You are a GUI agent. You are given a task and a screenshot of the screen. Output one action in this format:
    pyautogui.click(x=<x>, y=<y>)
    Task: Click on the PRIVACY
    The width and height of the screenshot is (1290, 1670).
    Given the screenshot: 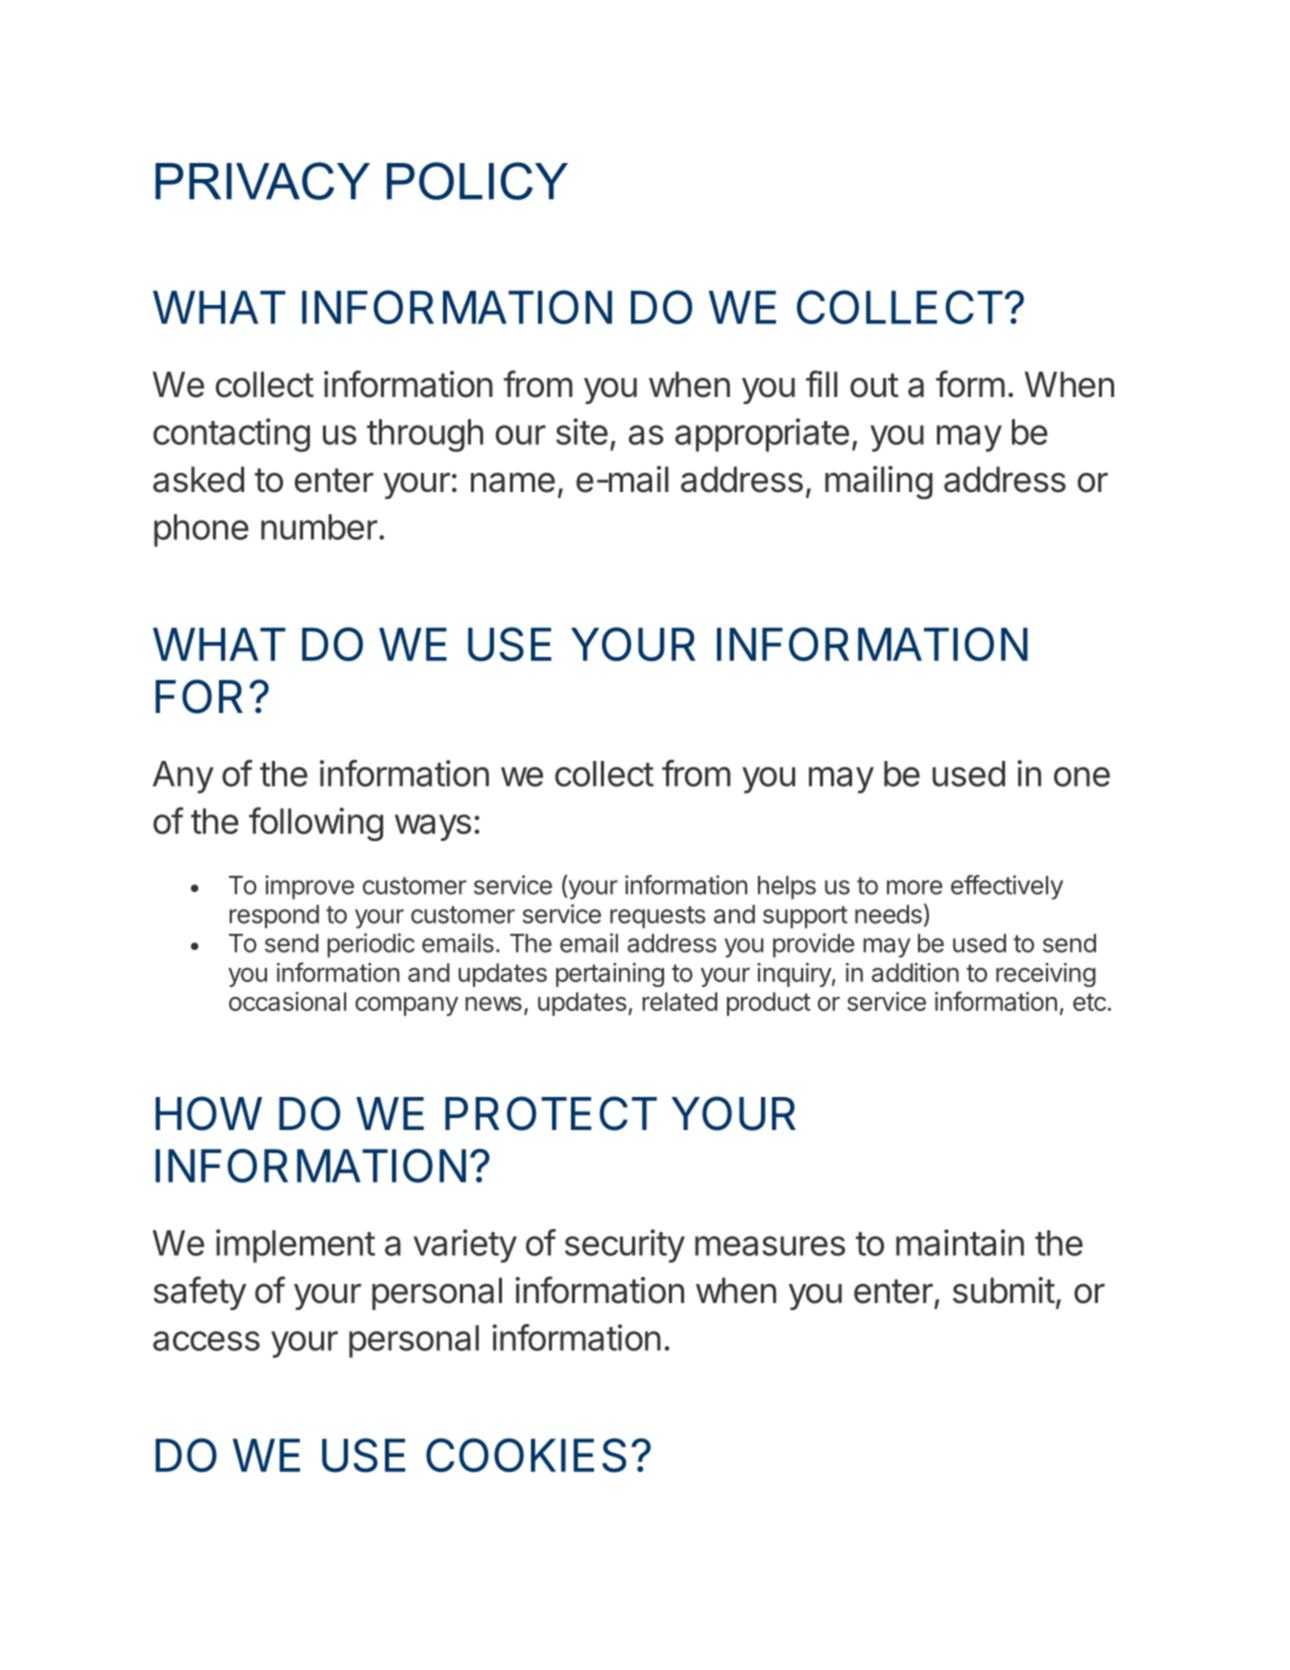 What is the action you would take?
    pyautogui.click(x=262, y=181)
